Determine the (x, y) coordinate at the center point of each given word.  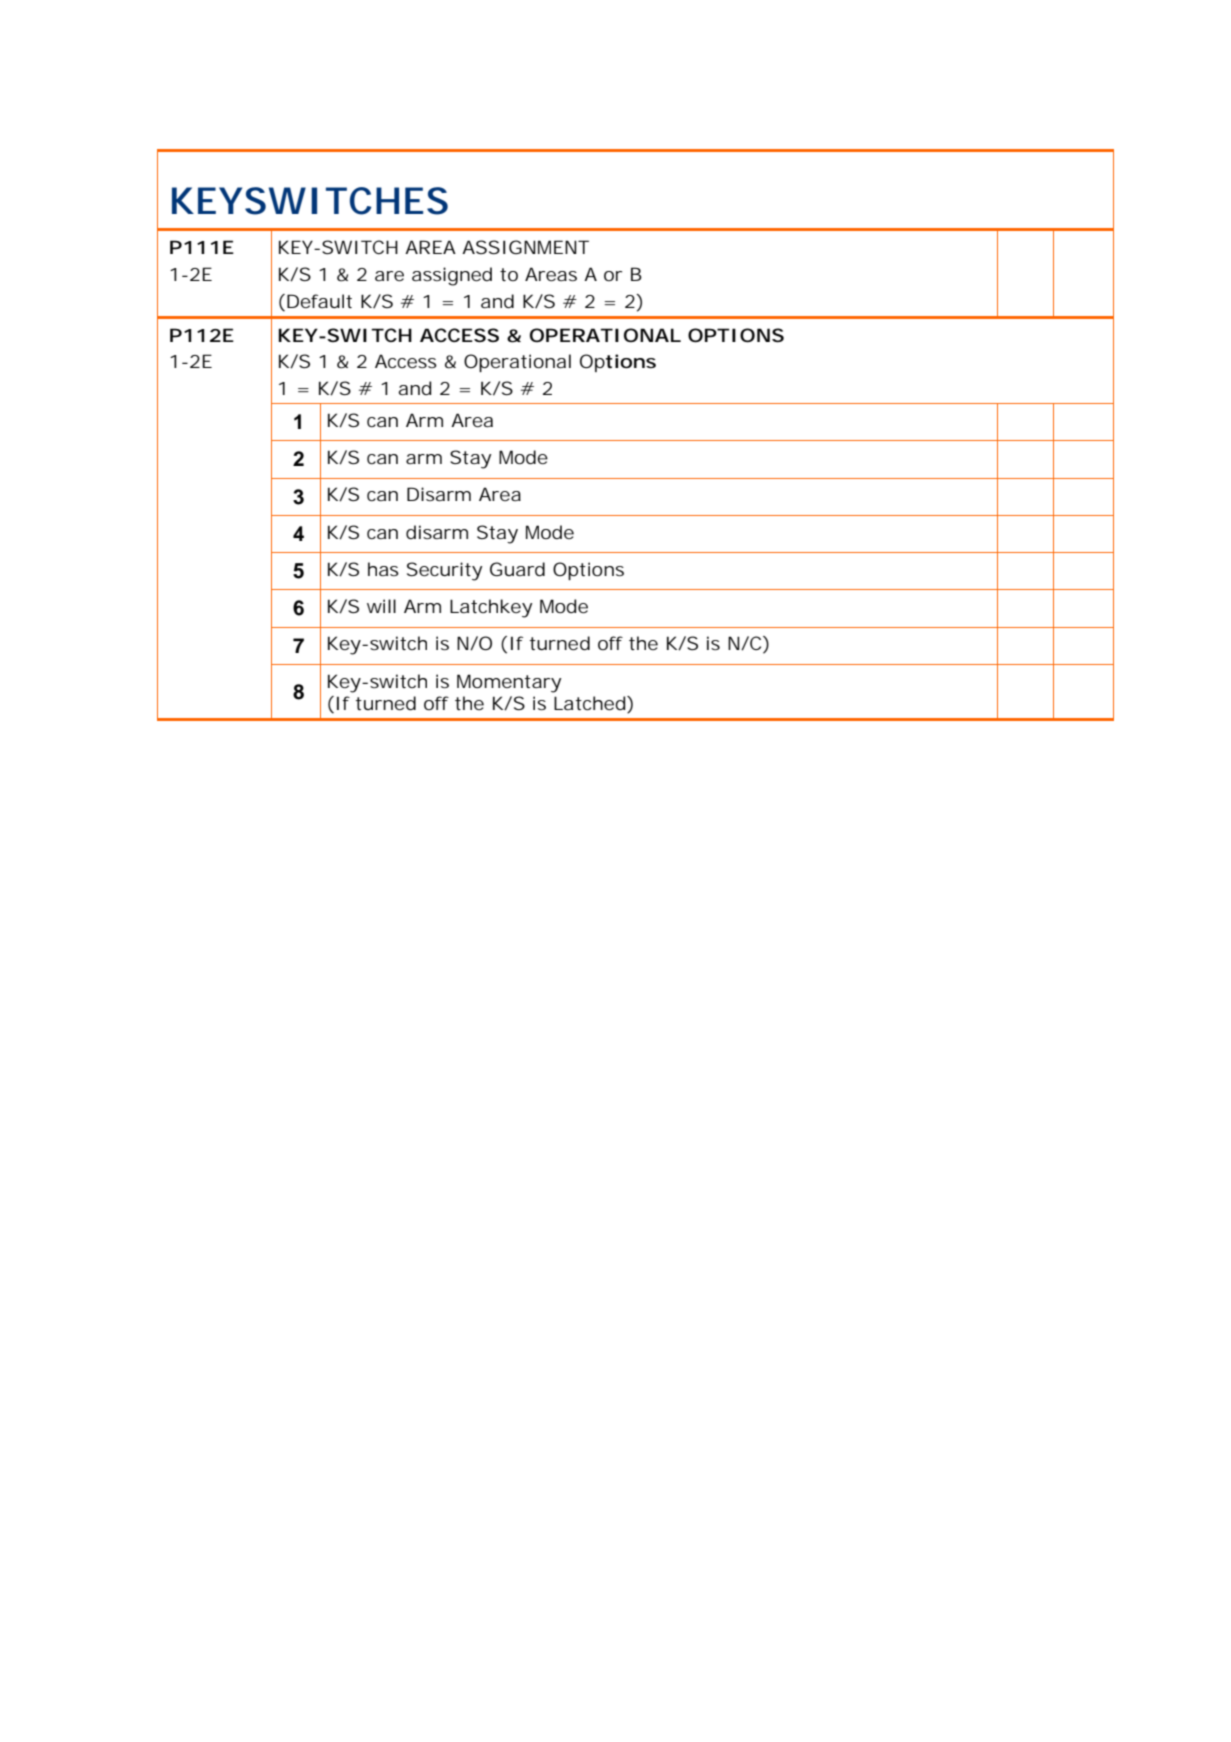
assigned (452, 276)
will (381, 606)
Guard (517, 569)
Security (444, 571)
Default (319, 301)
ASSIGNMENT (525, 247)
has (383, 569)
